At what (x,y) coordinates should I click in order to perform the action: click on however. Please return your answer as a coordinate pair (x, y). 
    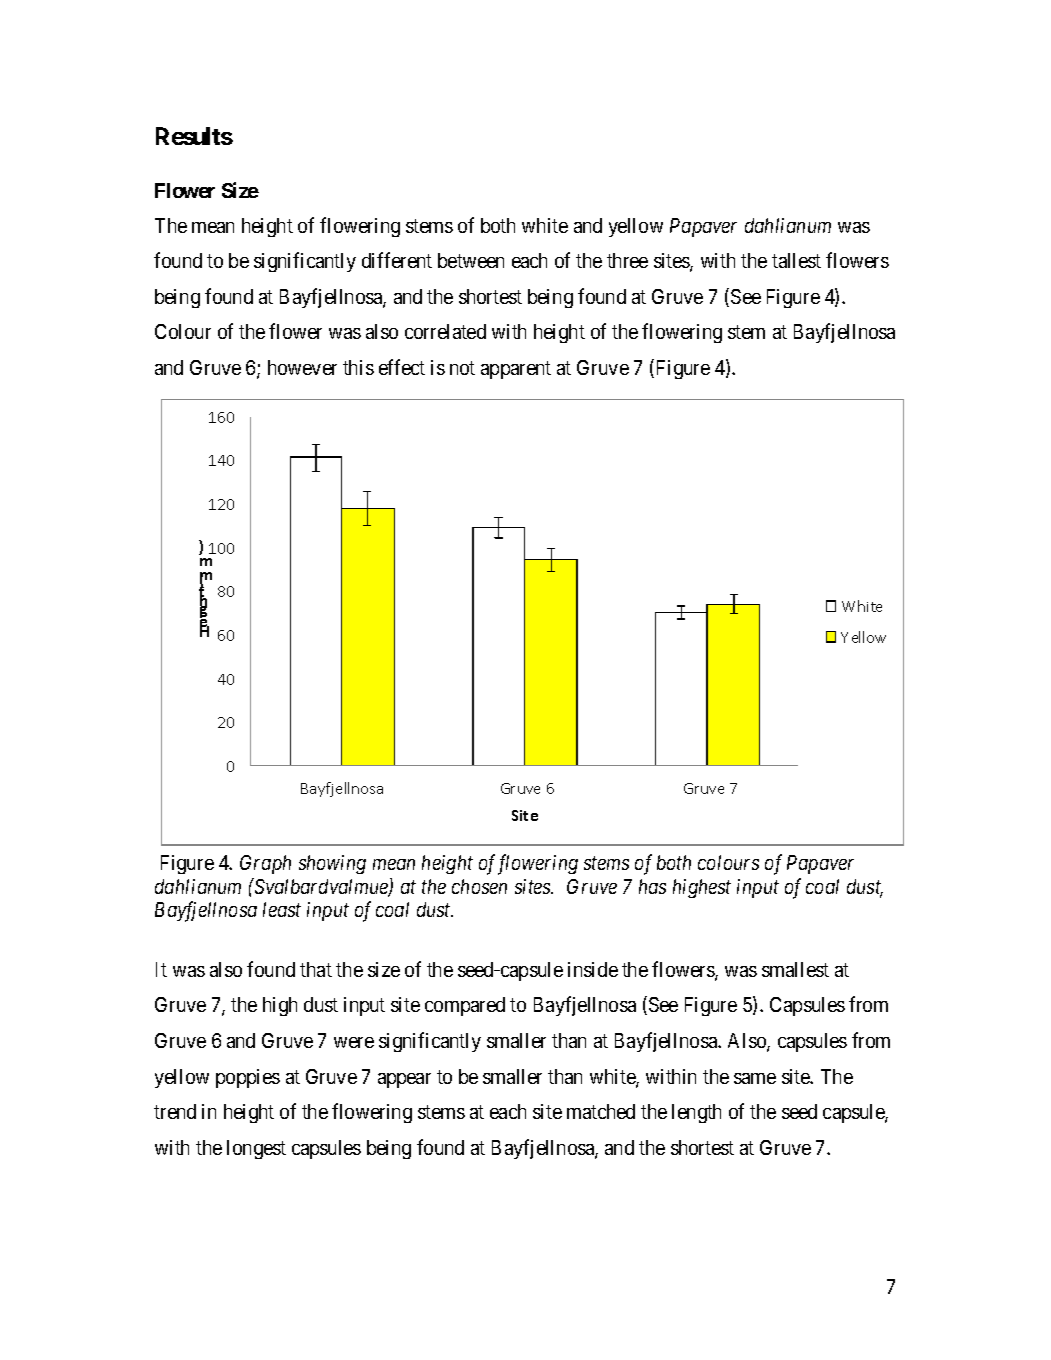
    Looking at the image, I should click on (302, 367).
